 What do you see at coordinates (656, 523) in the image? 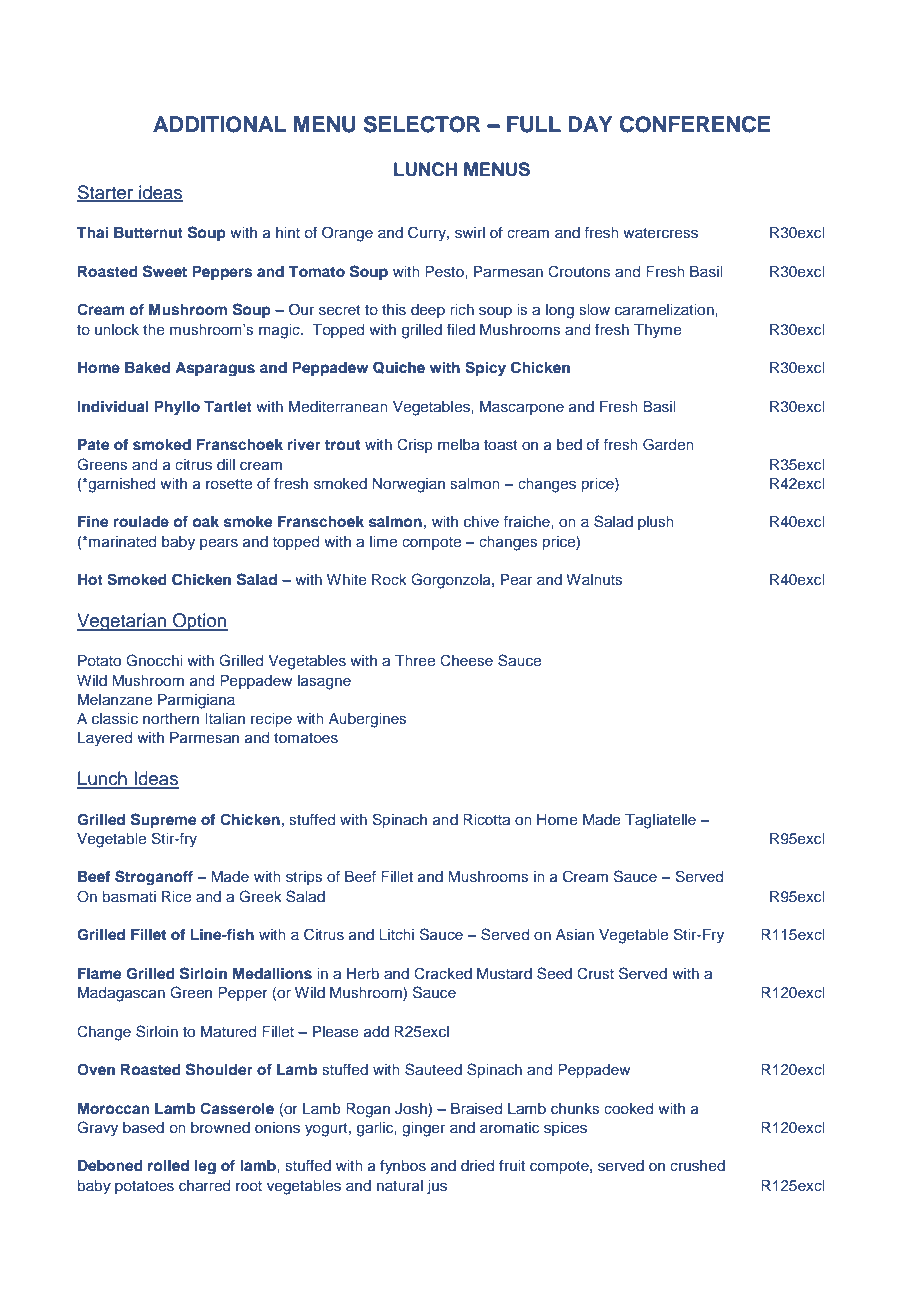
I see `plush` at bounding box center [656, 523].
